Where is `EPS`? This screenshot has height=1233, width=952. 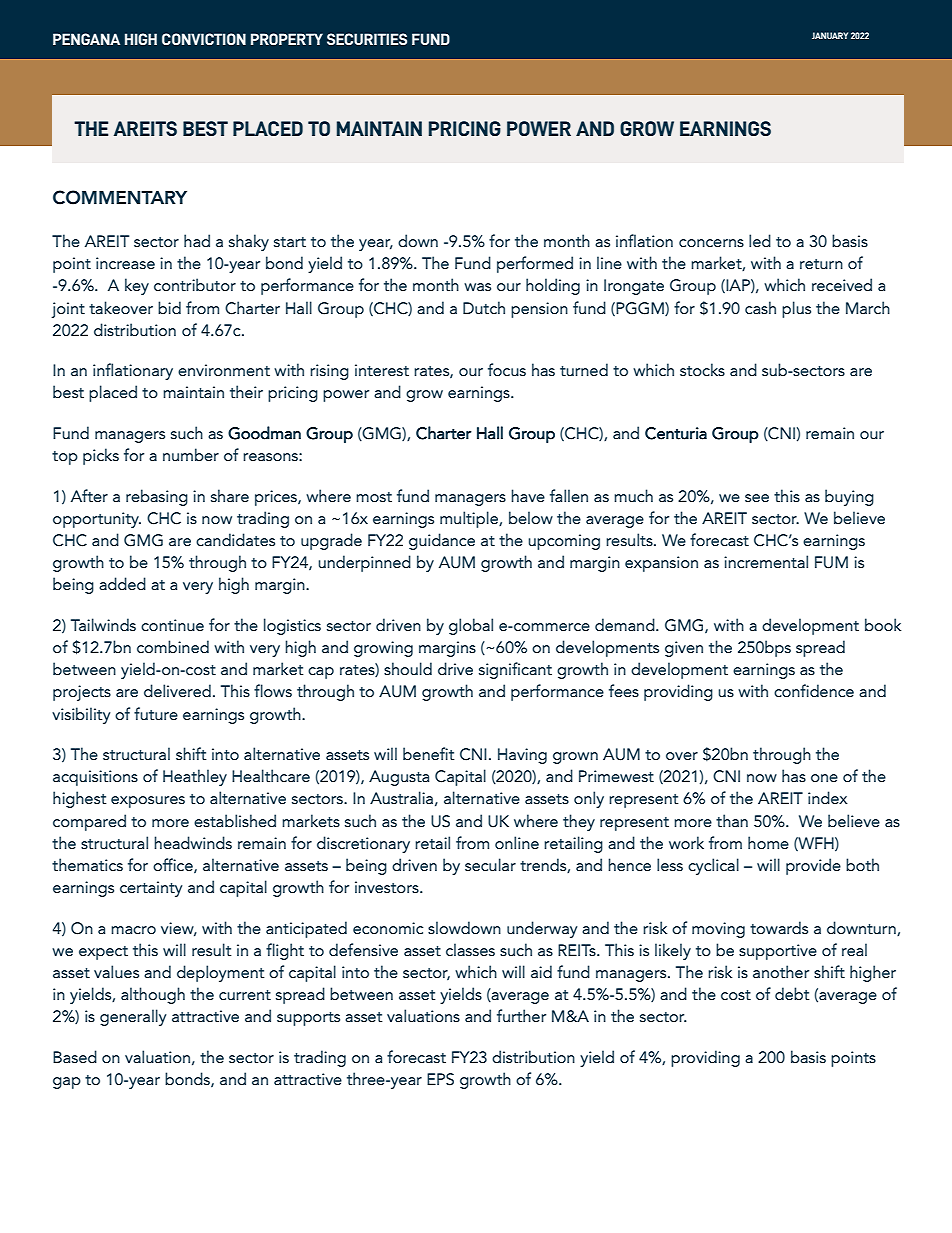
EPS is located at coordinates (440, 1079).
